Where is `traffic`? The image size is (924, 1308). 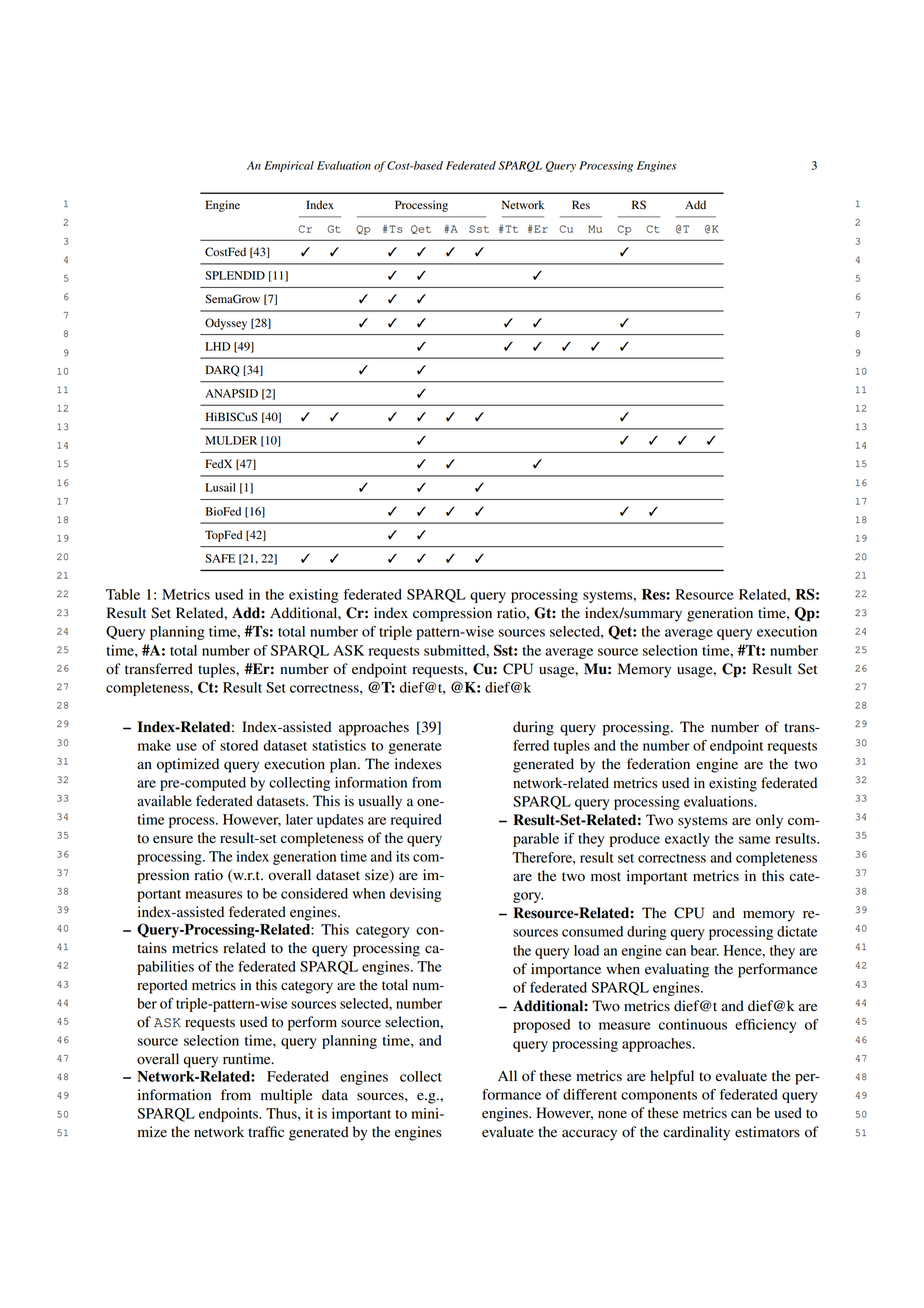
traffic is located at coordinates (266, 1131).
